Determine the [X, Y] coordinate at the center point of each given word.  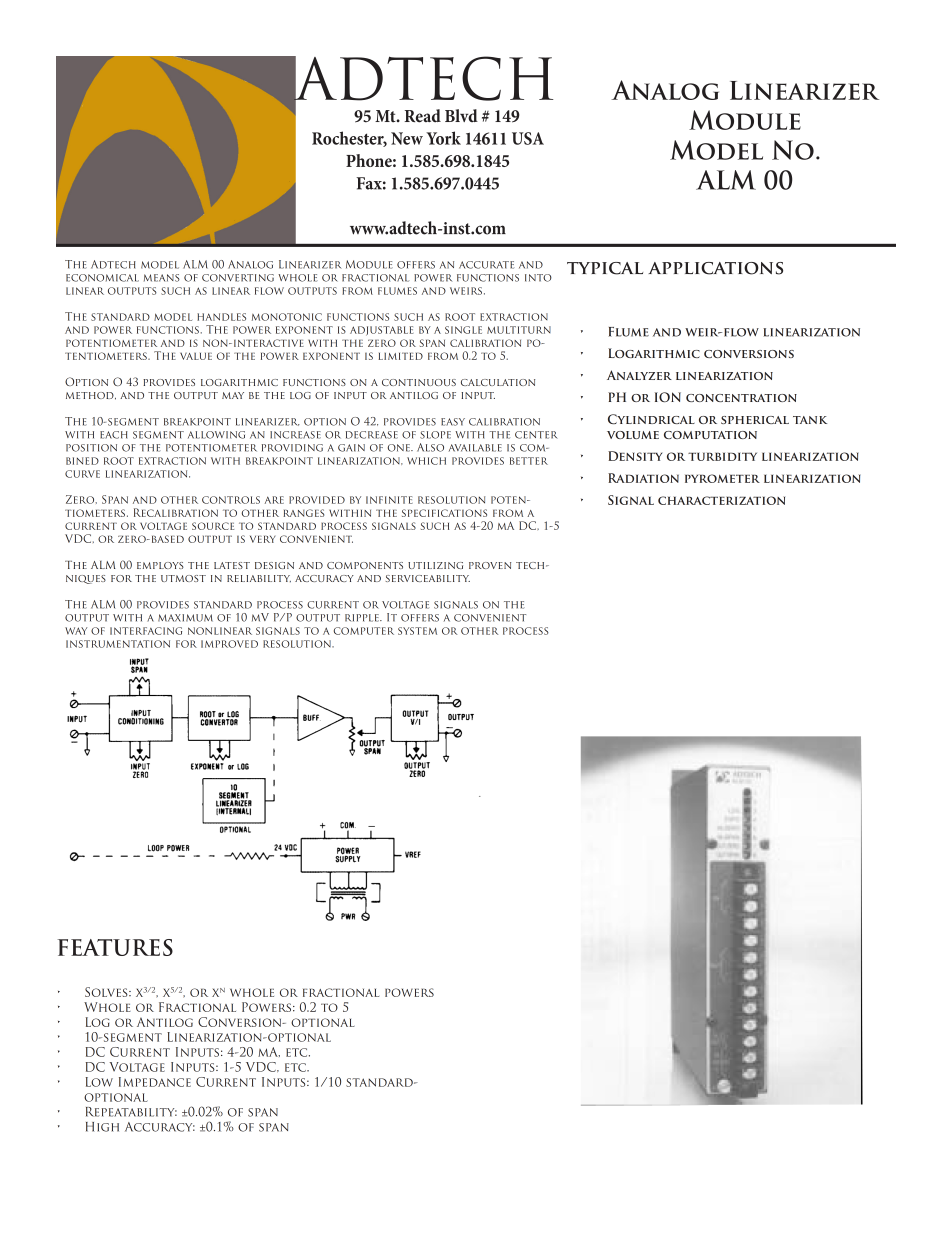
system [417, 631]
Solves [107, 992]
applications [715, 268]
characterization [721, 500]
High [102, 1127]
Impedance [155, 1082]
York [443, 138]
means [162, 278]
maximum [185, 618]
